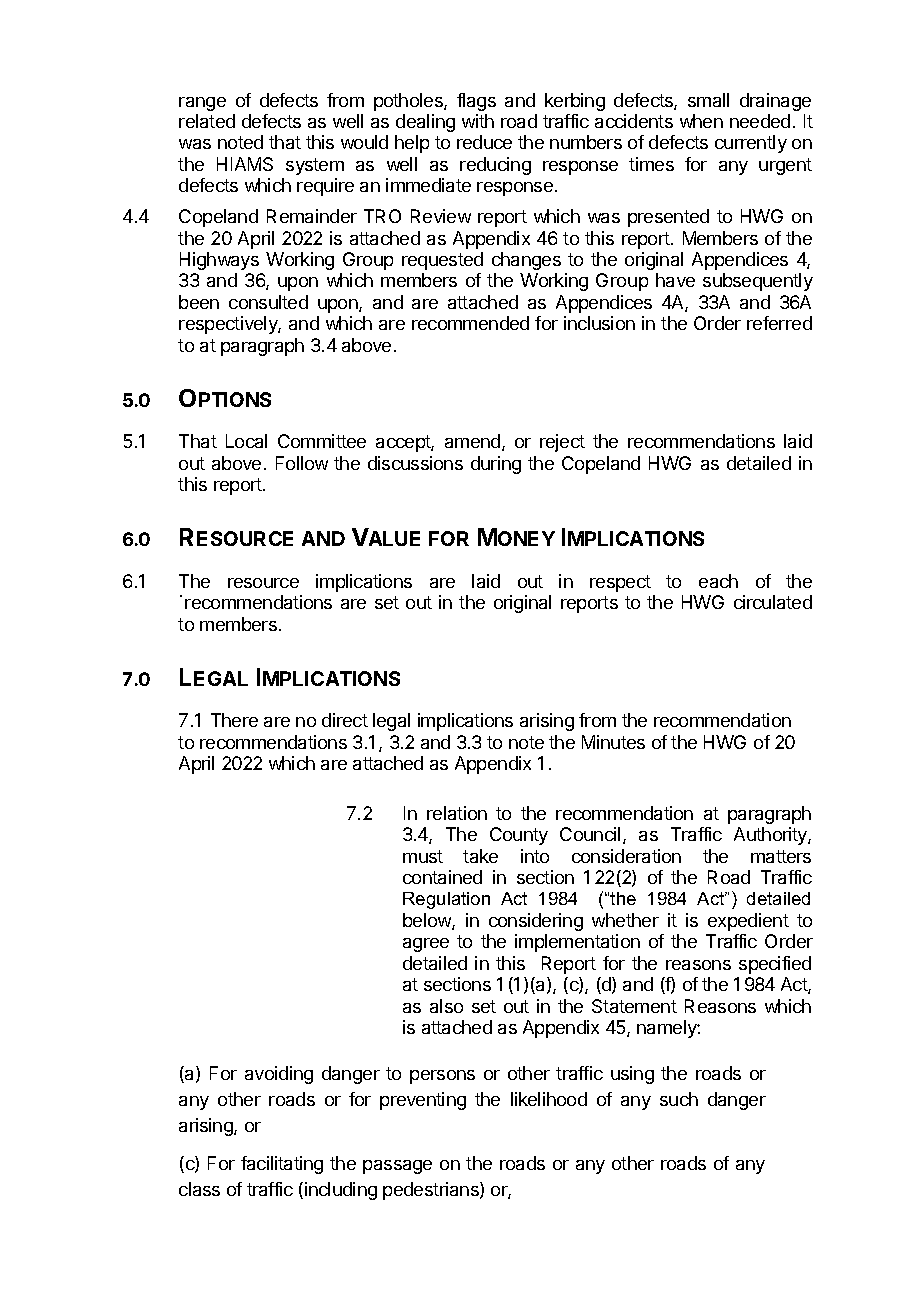 Image resolution: width=924 pixels, height=1308 pixels. Describe the element at coordinates (519, 836) in the image. I see `County` at that location.
